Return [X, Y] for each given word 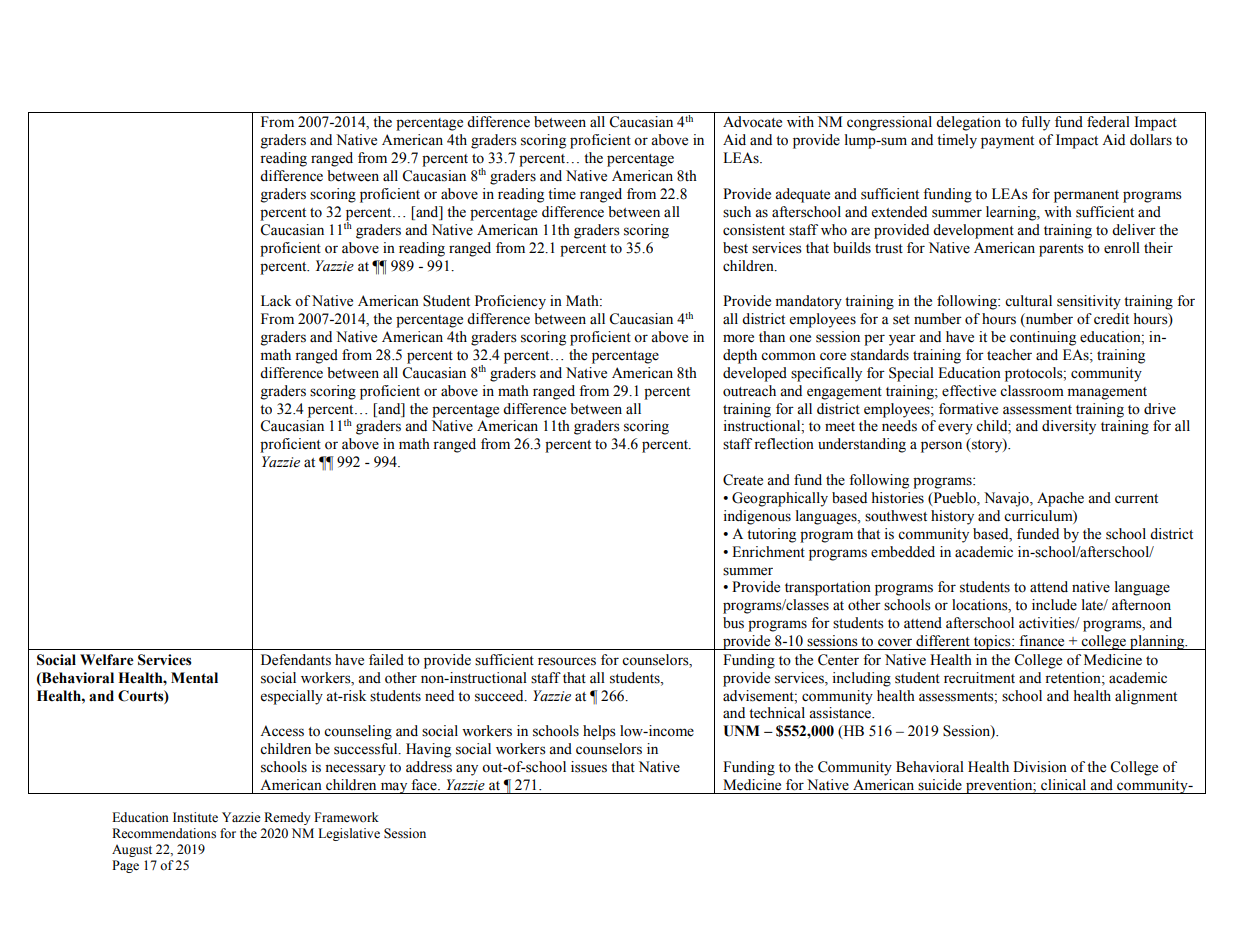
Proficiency [510, 302]
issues [589, 767]
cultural [1028, 300]
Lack [276, 300]
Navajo [1007, 499]
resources [567, 661]
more [738, 338]
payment [1007, 142]
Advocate [752, 122]
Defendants [296, 660]
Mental [194, 678]
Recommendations [164, 833]
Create [743, 480]
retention [1074, 678]
